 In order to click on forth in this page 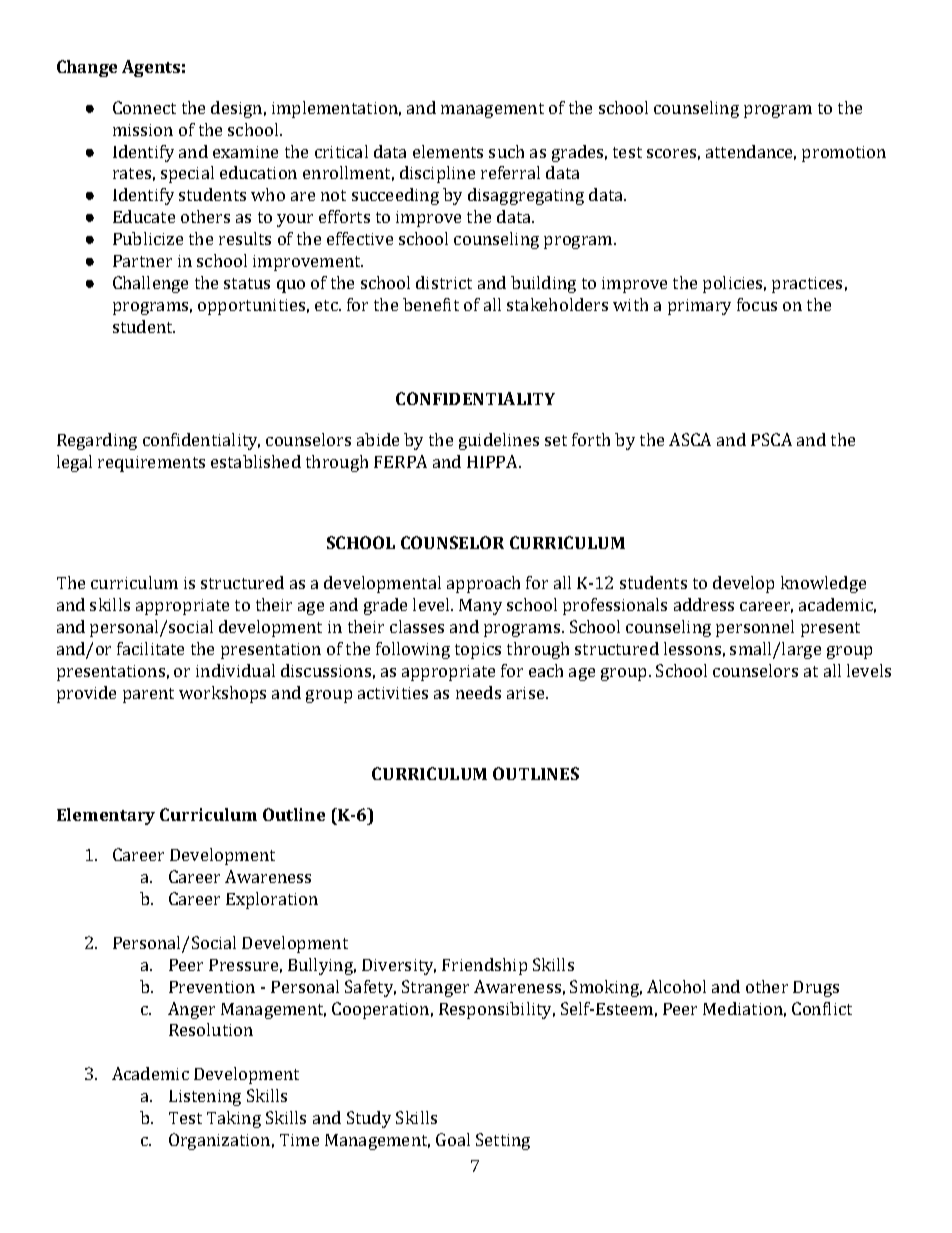, I will do `click(591, 439)`.
